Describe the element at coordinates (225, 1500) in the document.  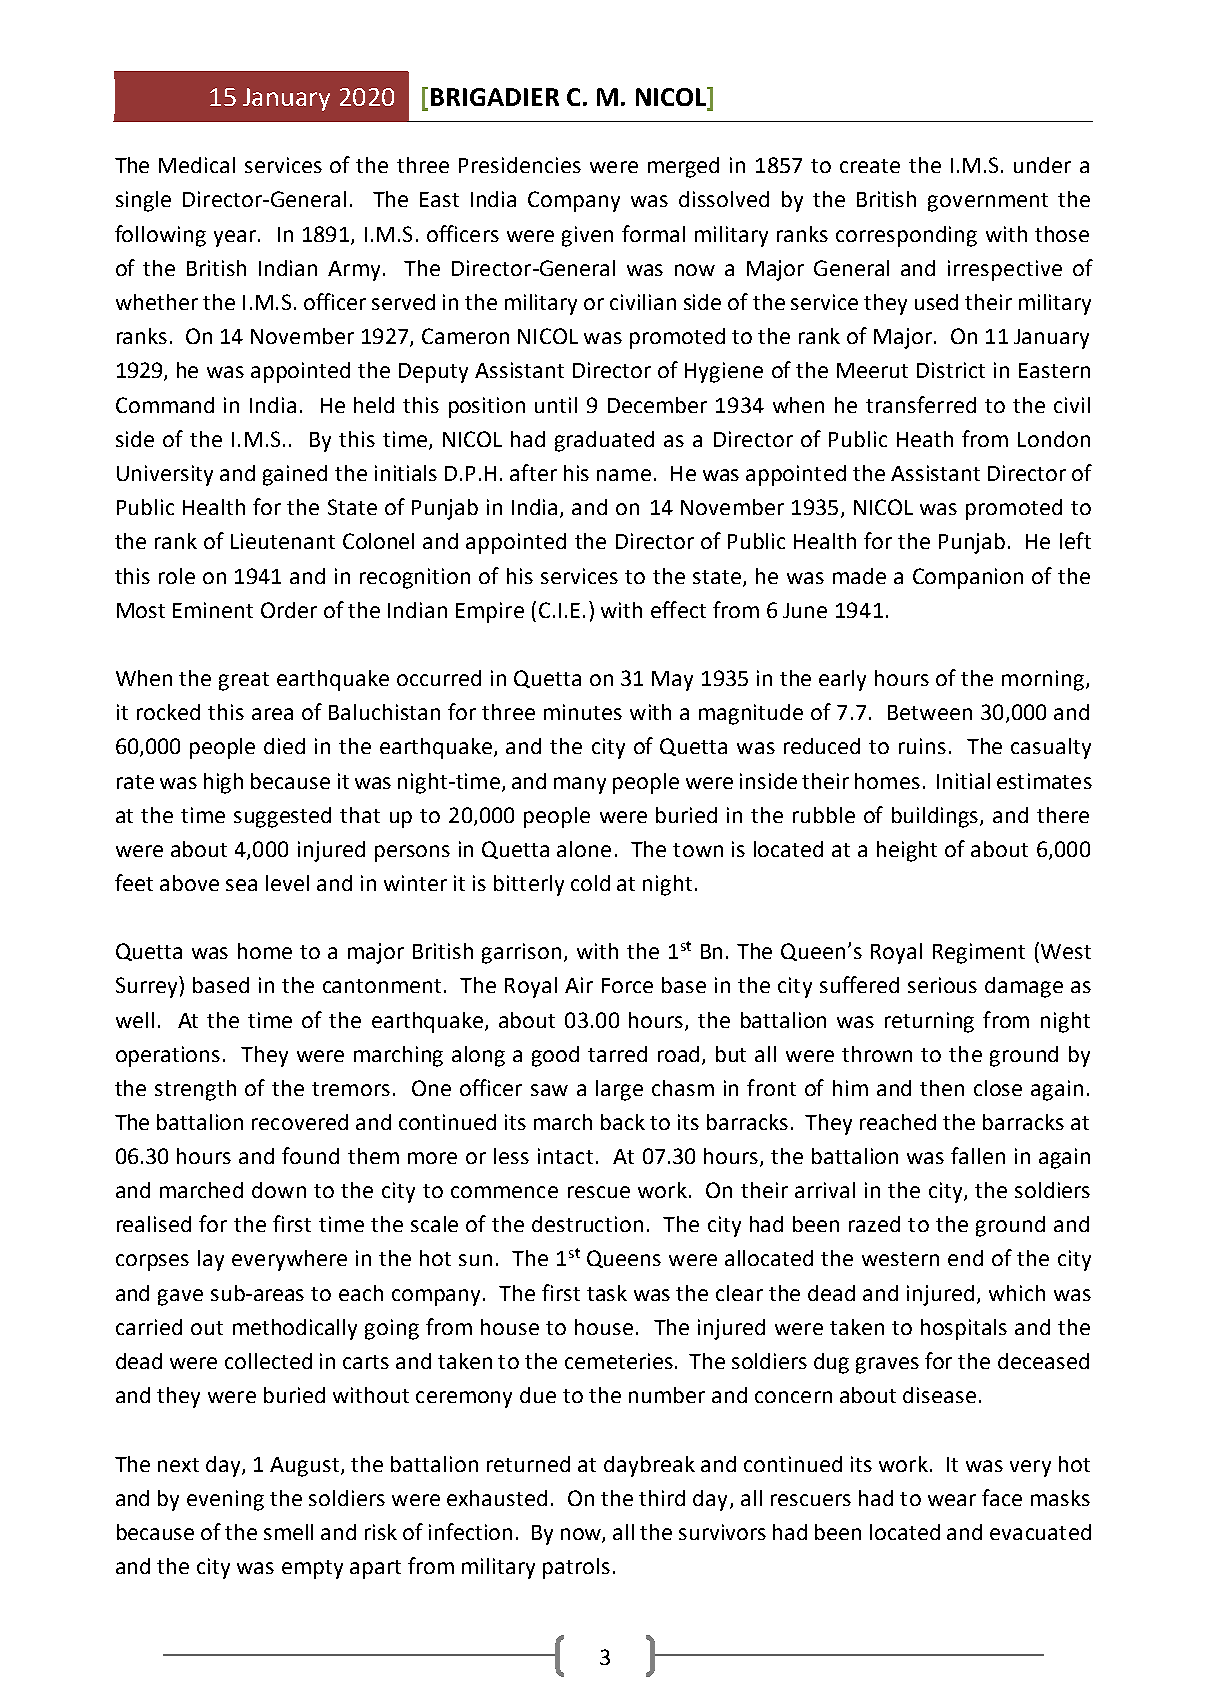
I see `evening` at that location.
